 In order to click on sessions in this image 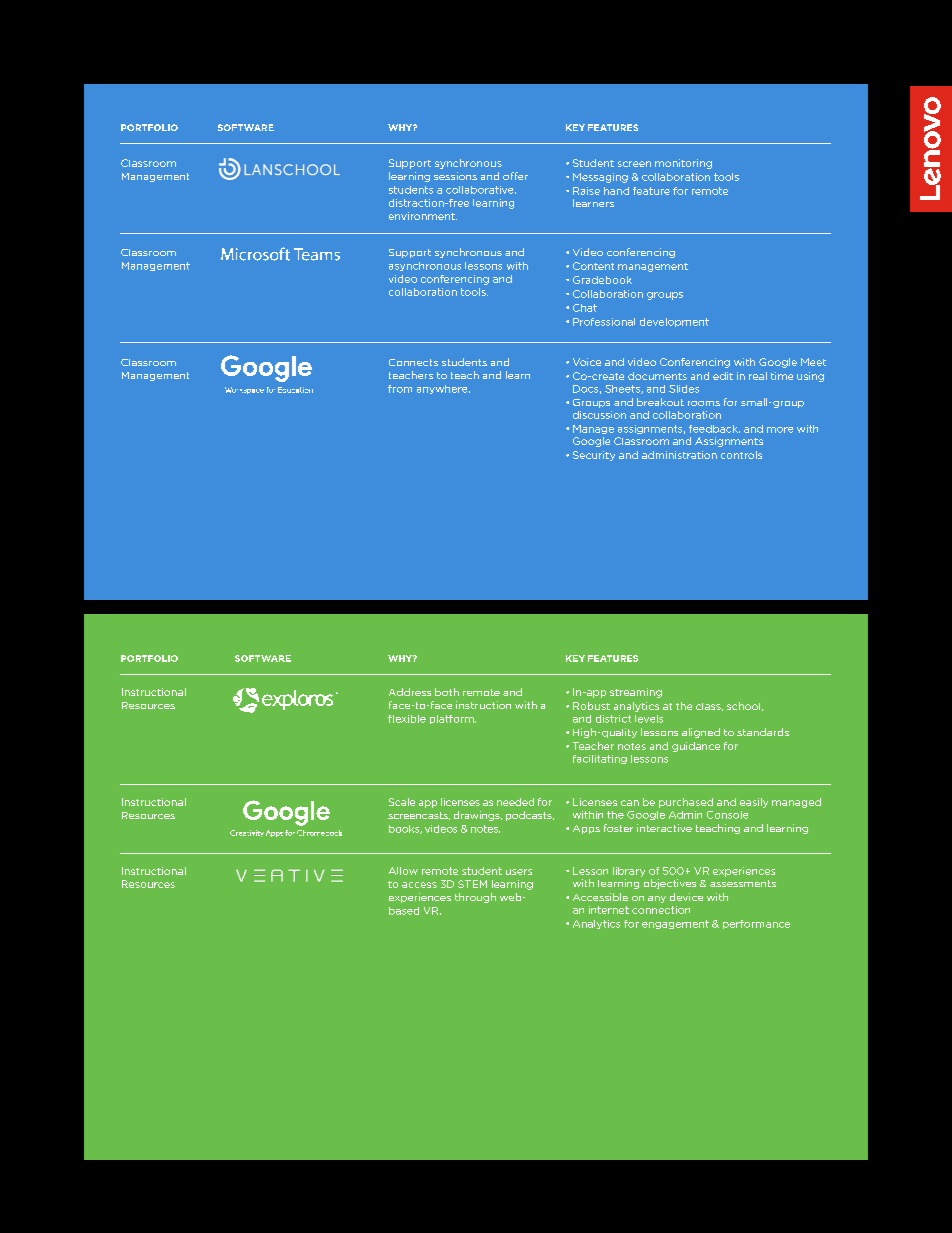, I will do `click(455, 176)`.
